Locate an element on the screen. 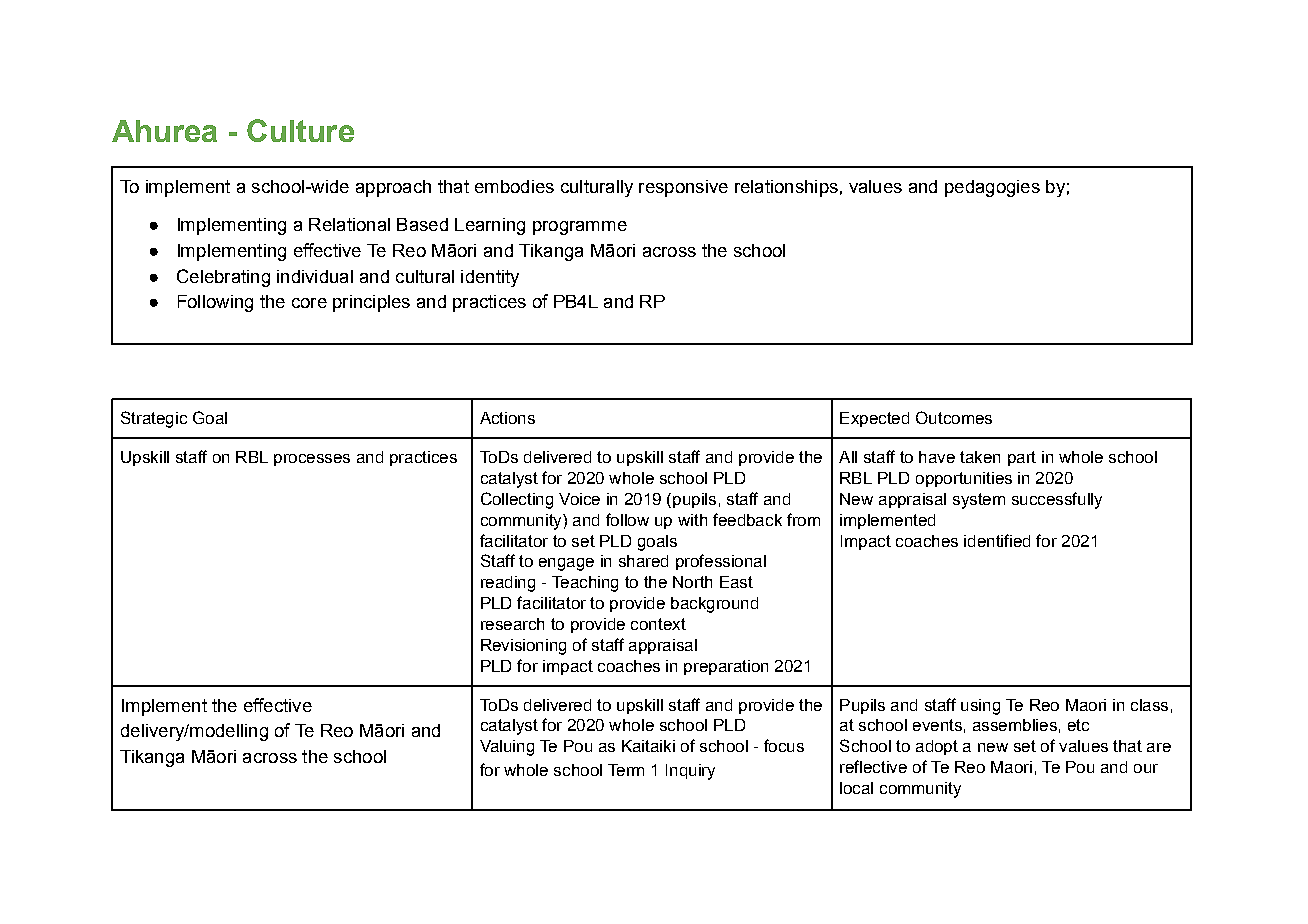 The image size is (1308, 924). Outcomes is located at coordinates (954, 417).
